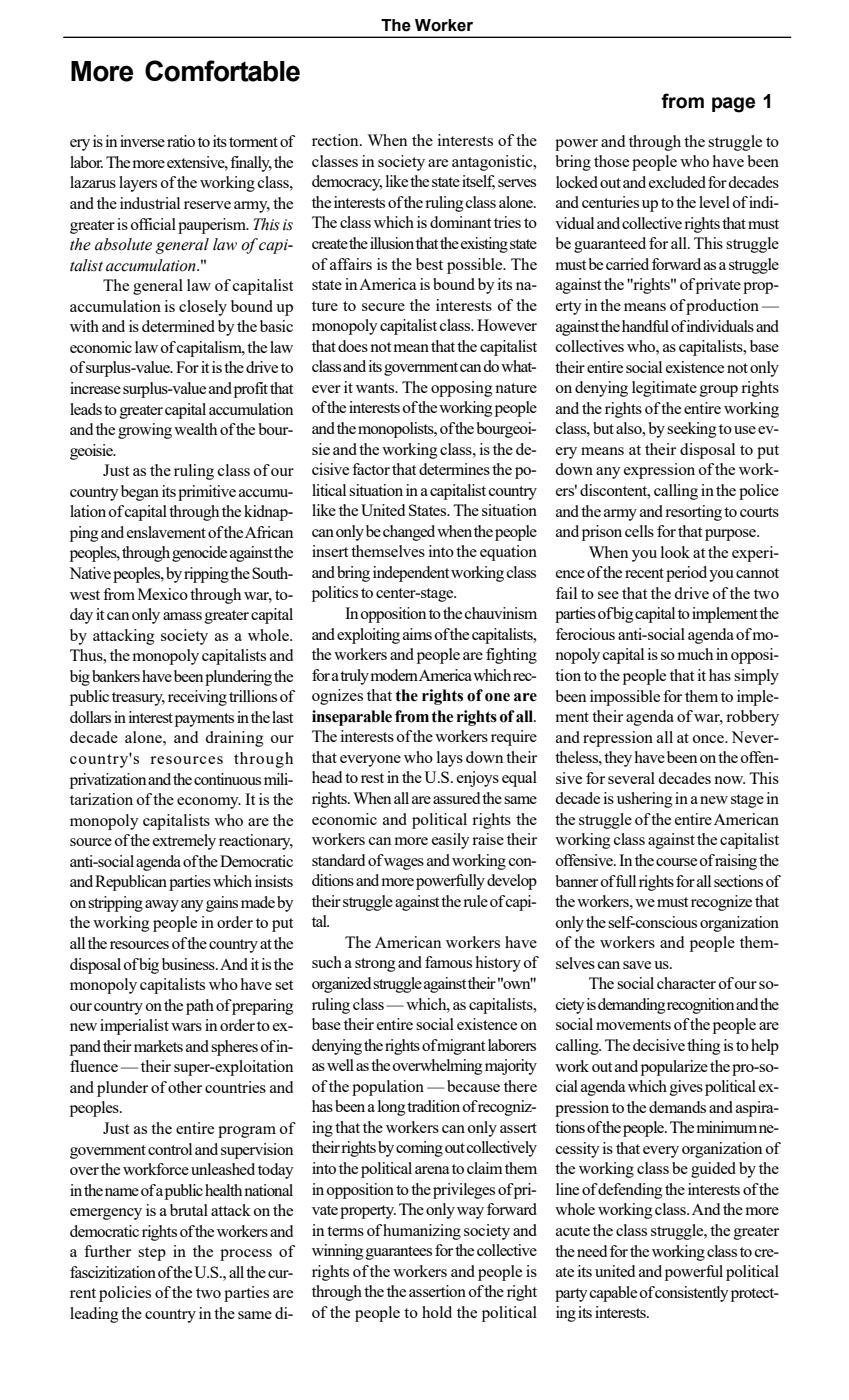 This screenshot has width=849, height=1400. Describe the element at coordinates (460, 1047) in the screenshot. I see `migrant` at that location.
